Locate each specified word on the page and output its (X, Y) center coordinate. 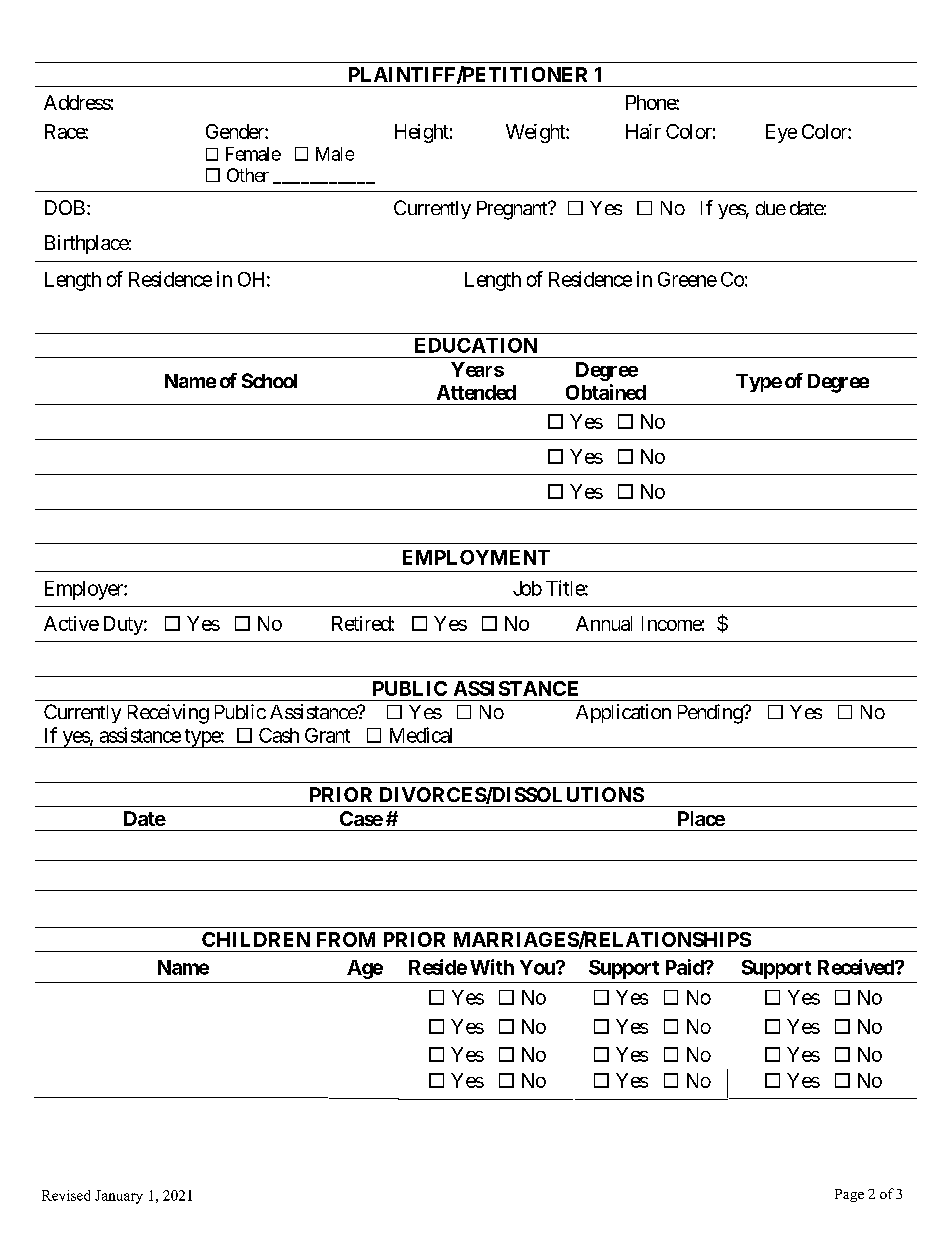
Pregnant (513, 210)
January (119, 1197)
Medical (421, 735)
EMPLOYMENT (476, 557)
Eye (781, 133)
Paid (685, 967)
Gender (236, 131)
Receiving (168, 714)
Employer (85, 590)
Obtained (606, 392)
